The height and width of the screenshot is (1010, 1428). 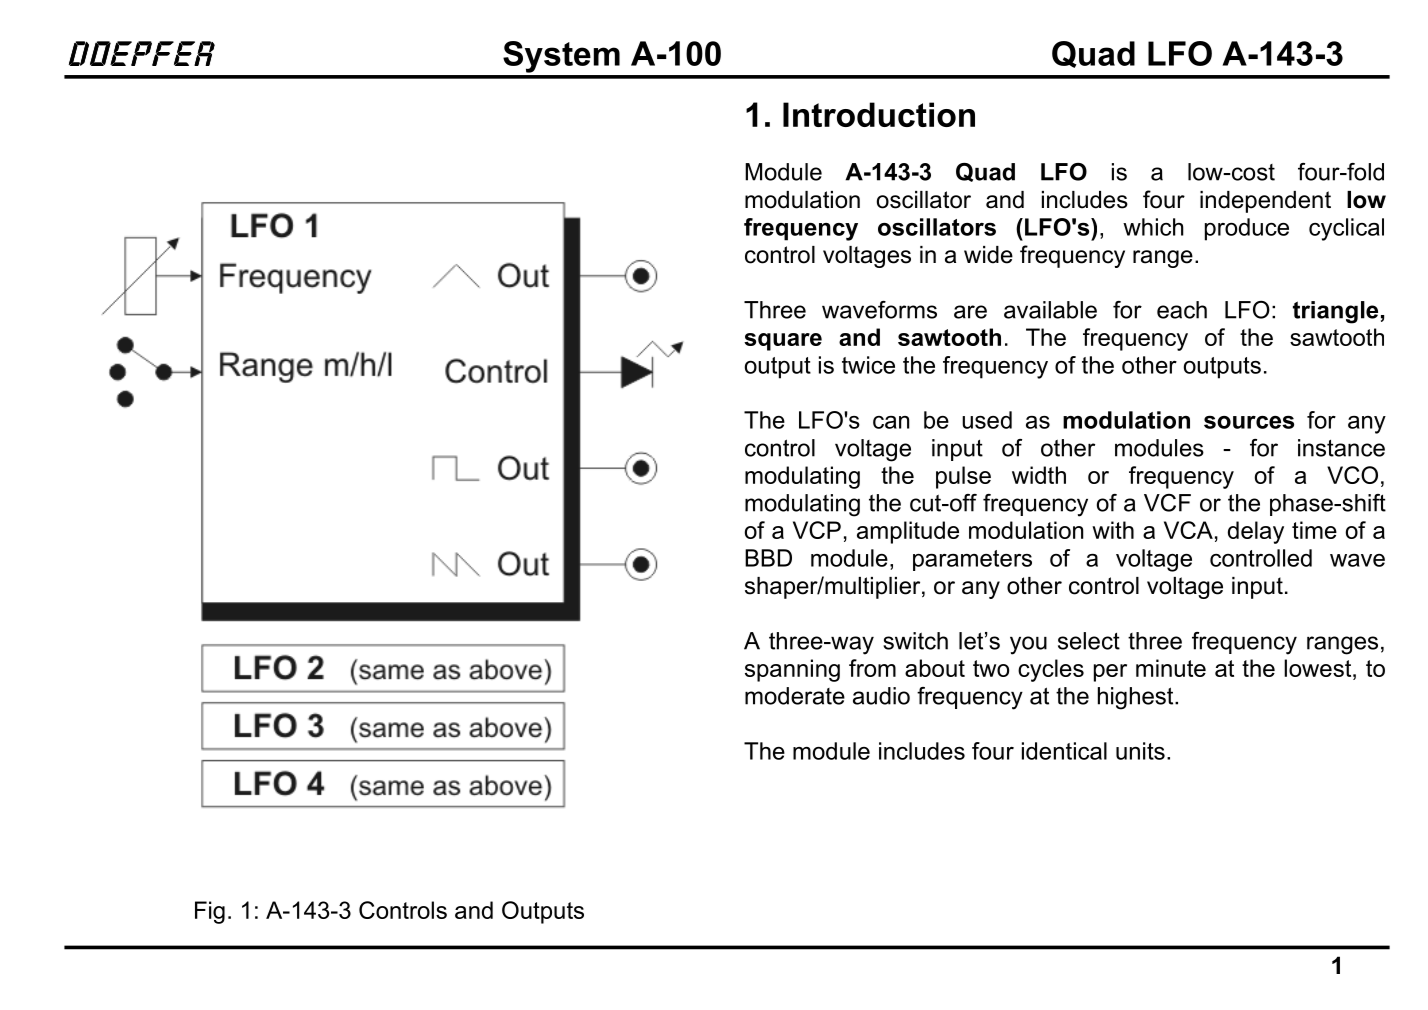 What do you see at coordinates (1265, 202) in the screenshot?
I see `independent` at bounding box center [1265, 202].
